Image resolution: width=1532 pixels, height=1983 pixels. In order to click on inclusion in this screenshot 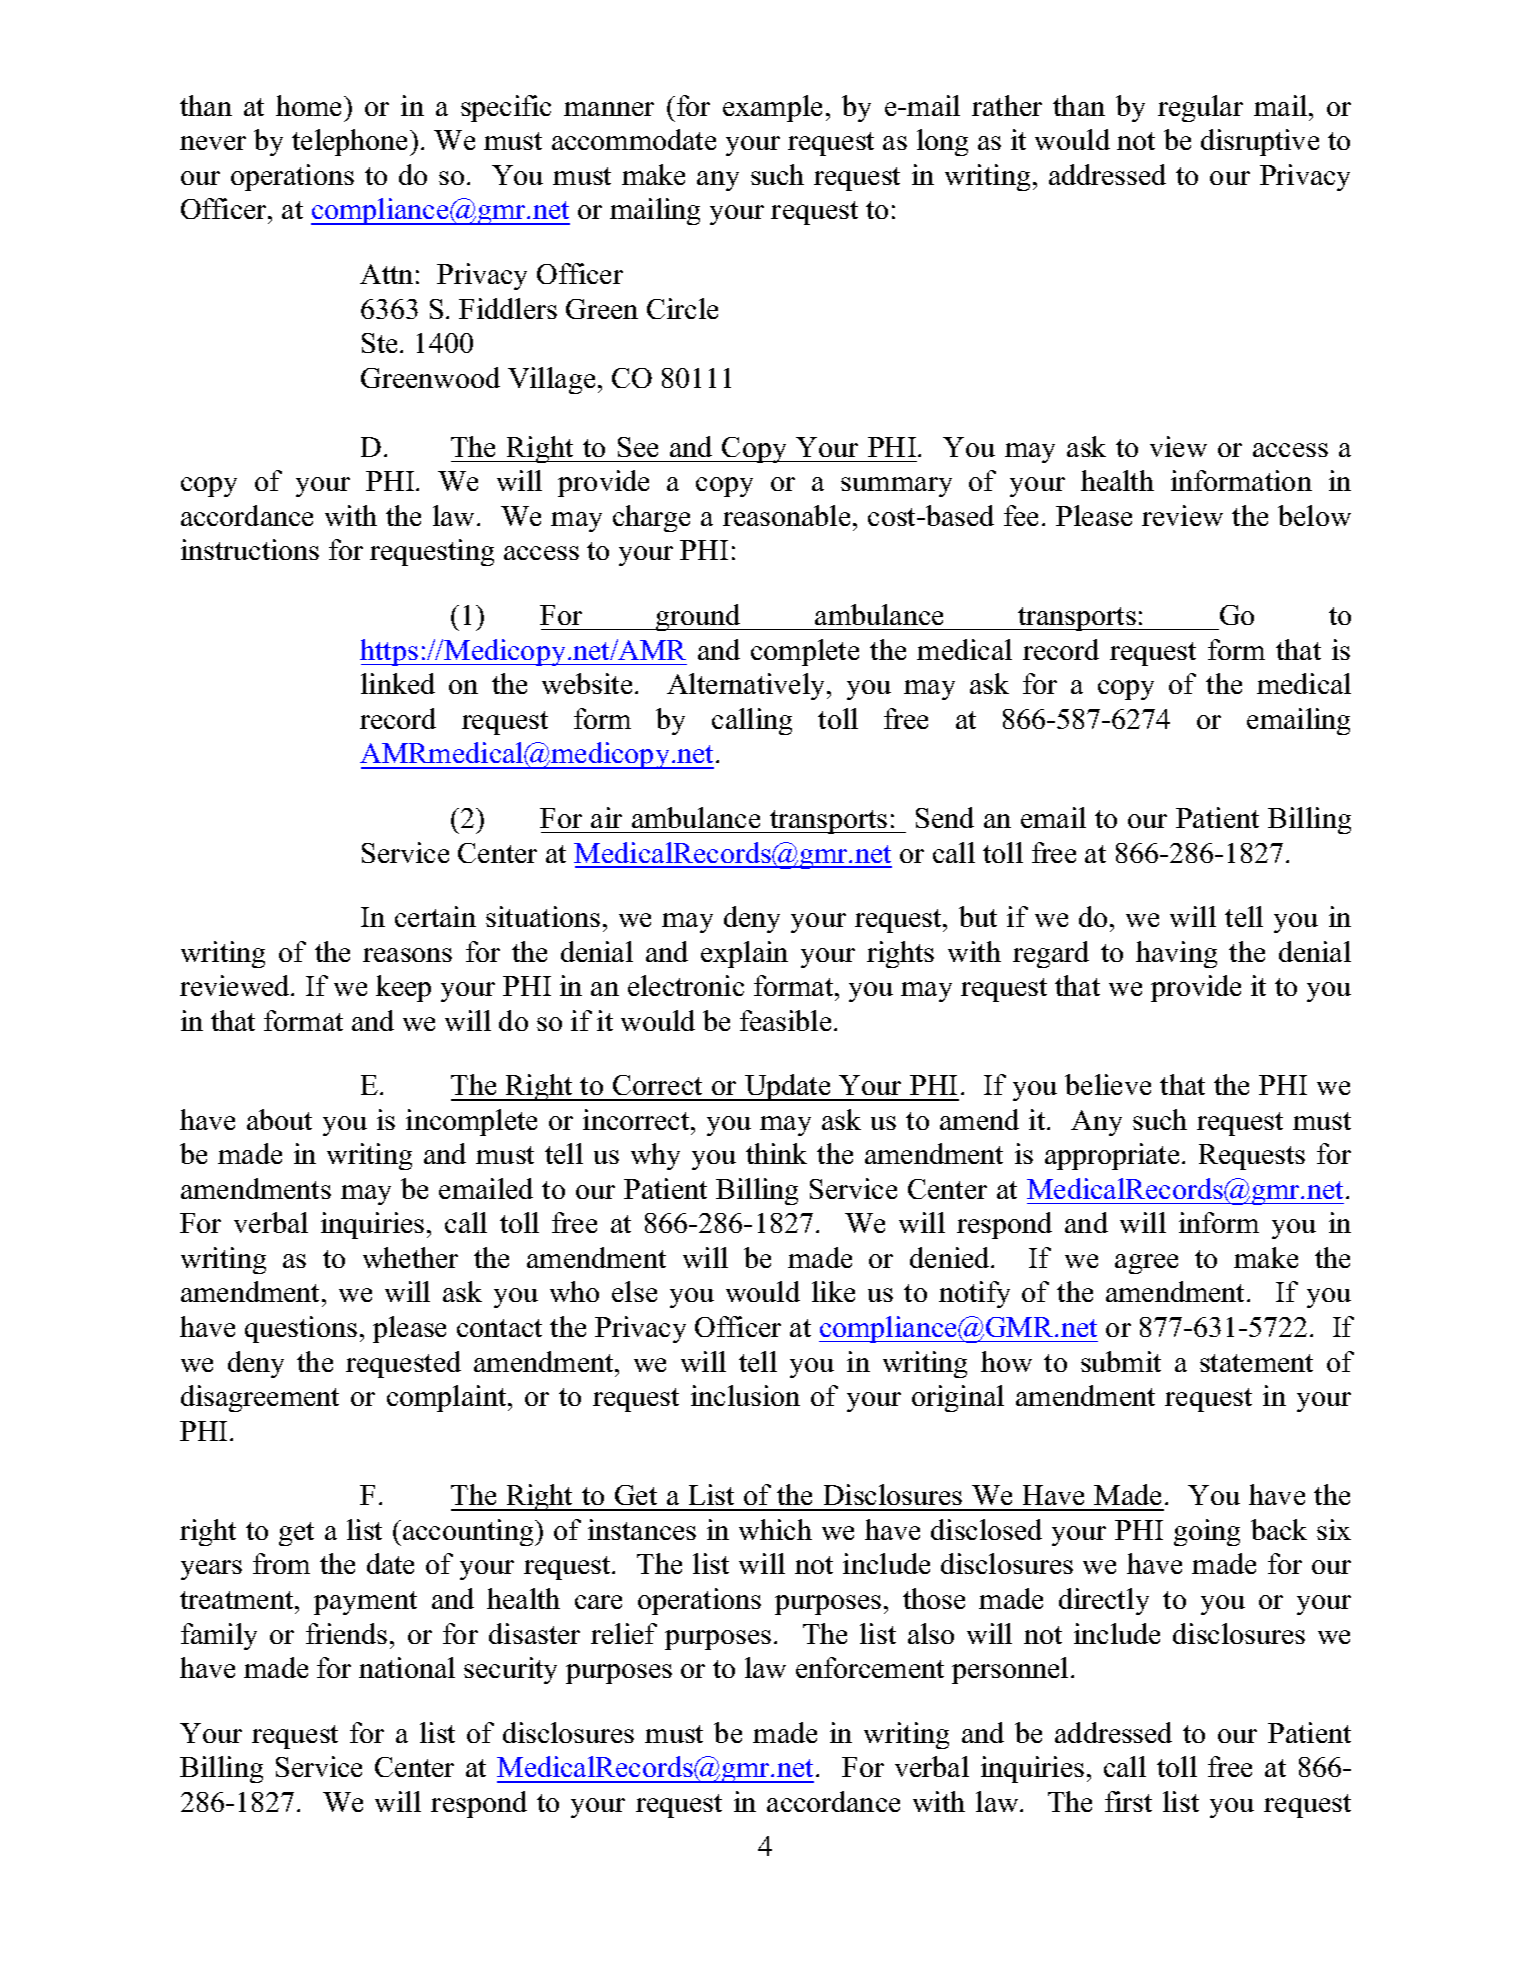, I will do `click(745, 1395)`.
